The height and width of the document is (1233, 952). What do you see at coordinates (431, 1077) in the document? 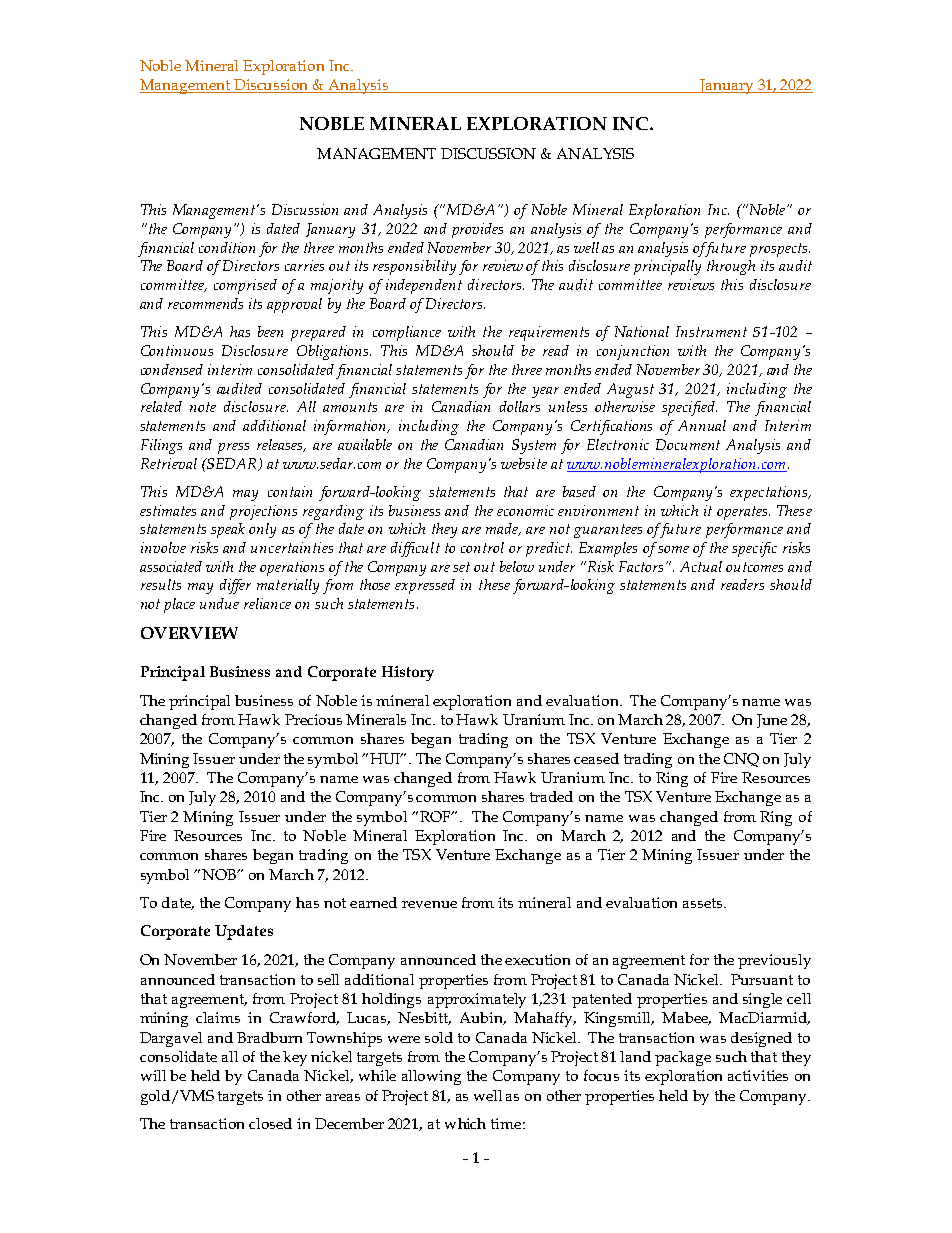
I see `allowing` at bounding box center [431, 1077].
